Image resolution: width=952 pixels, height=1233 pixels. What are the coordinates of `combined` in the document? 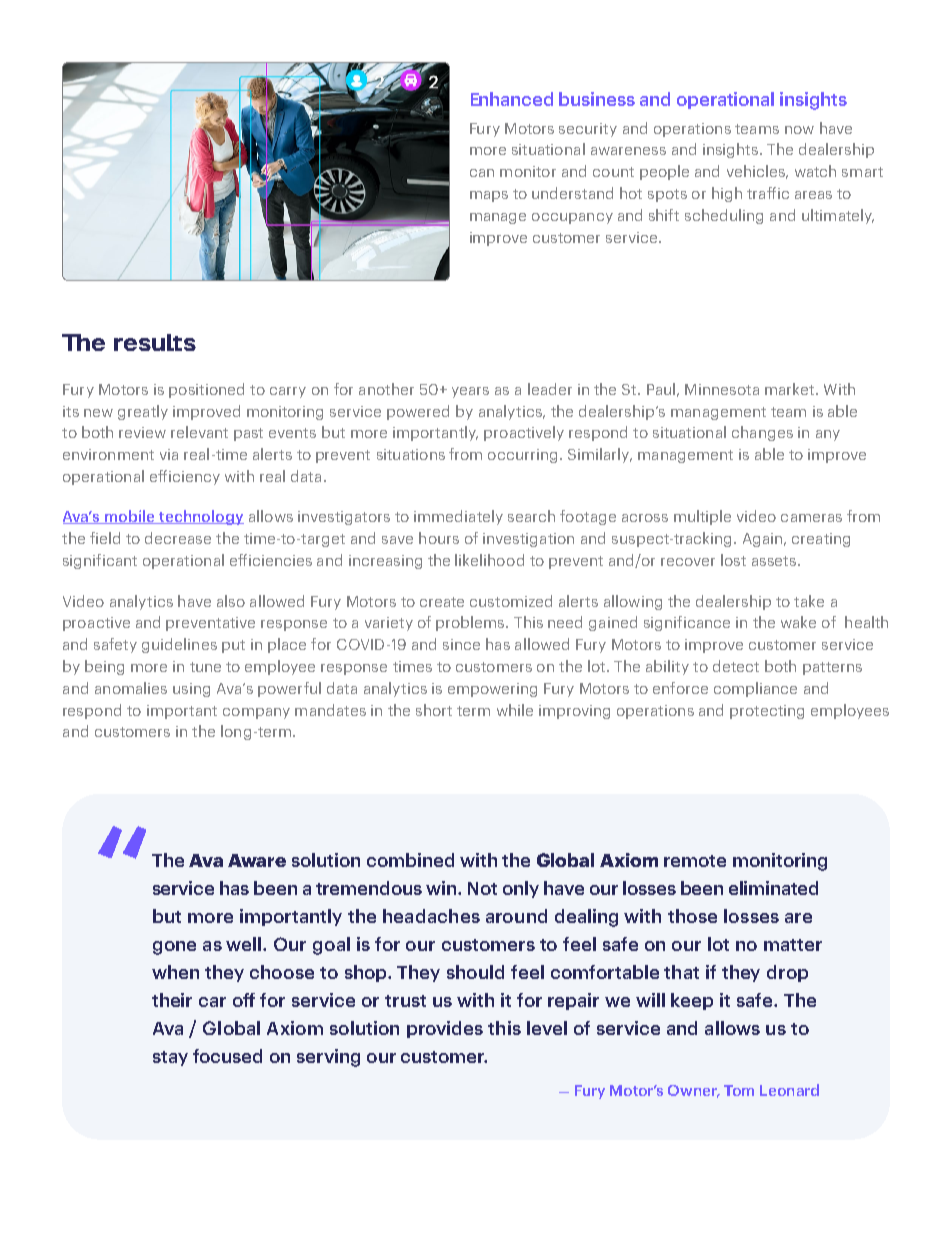 It's located at (410, 860).
